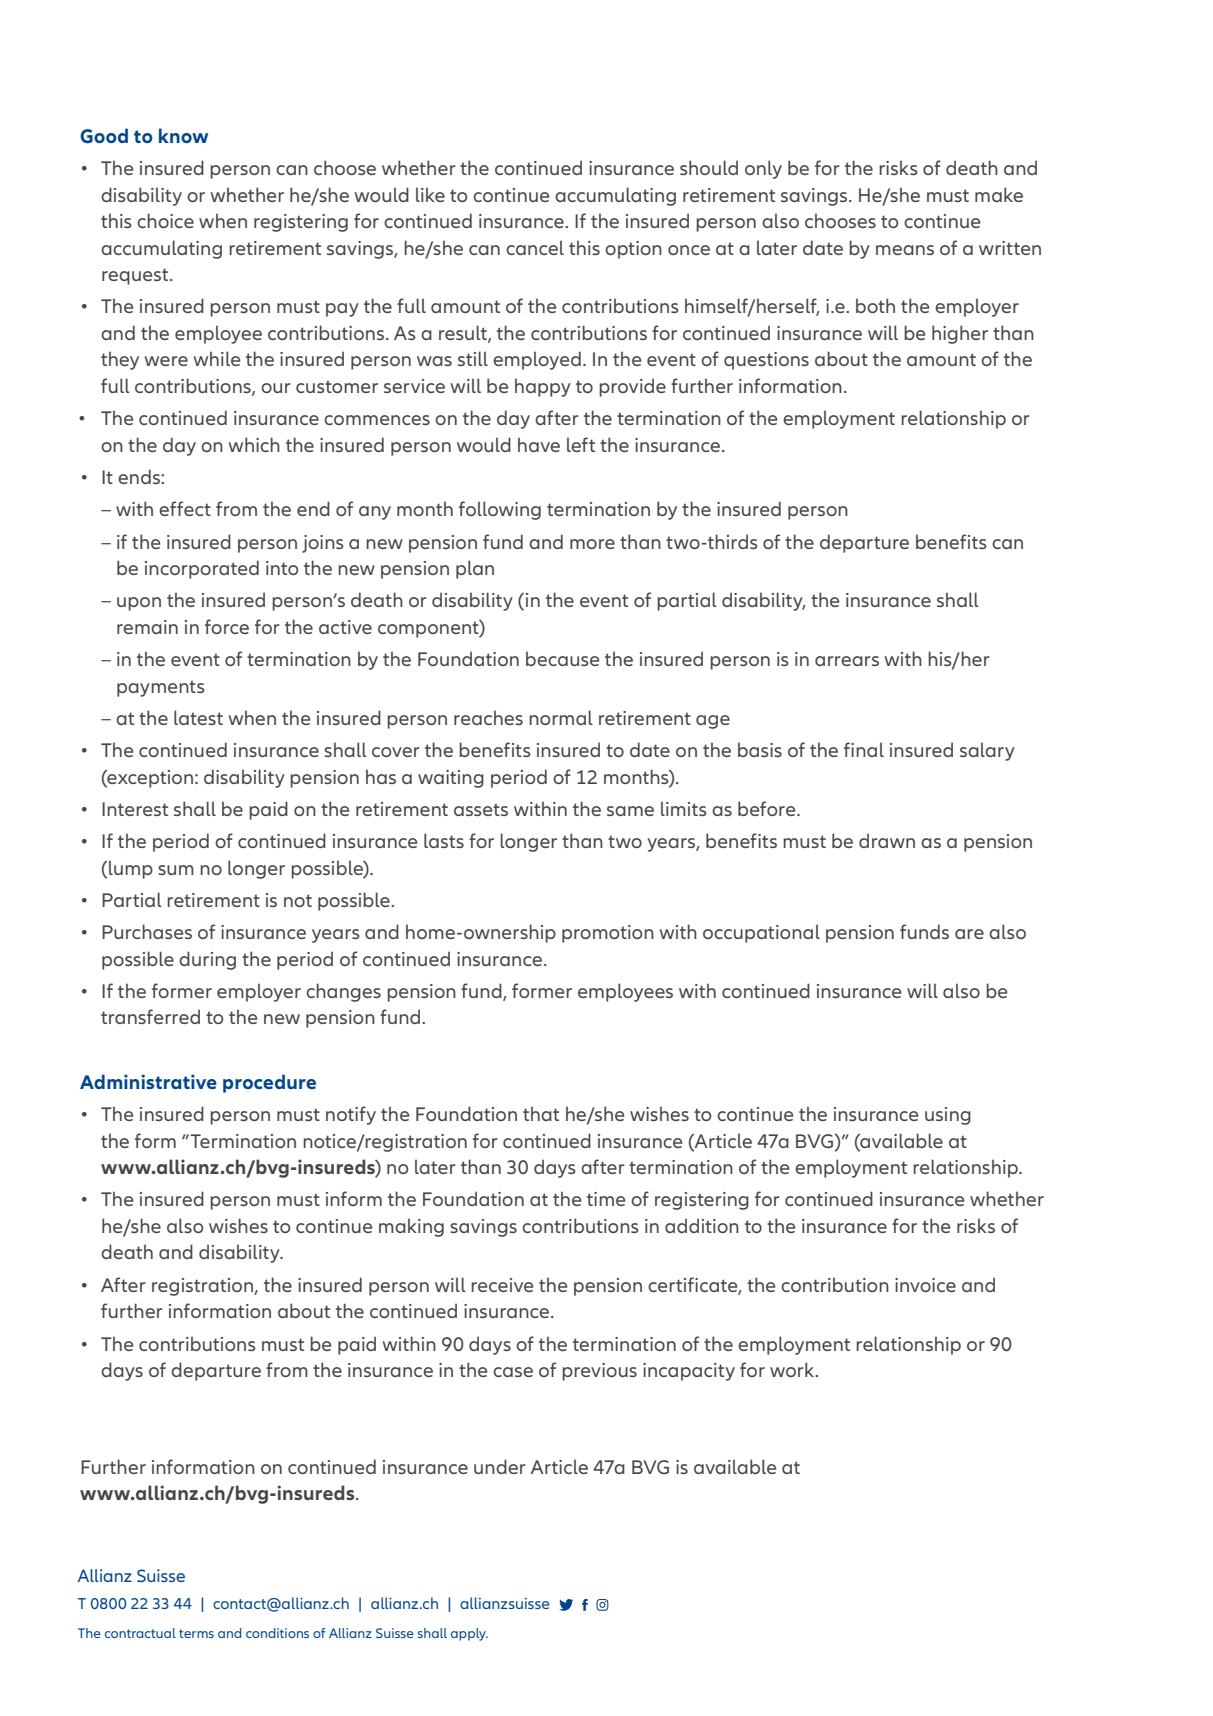  Describe the element at coordinates (469, 1634) in the screenshot. I see `apply` at that location.
